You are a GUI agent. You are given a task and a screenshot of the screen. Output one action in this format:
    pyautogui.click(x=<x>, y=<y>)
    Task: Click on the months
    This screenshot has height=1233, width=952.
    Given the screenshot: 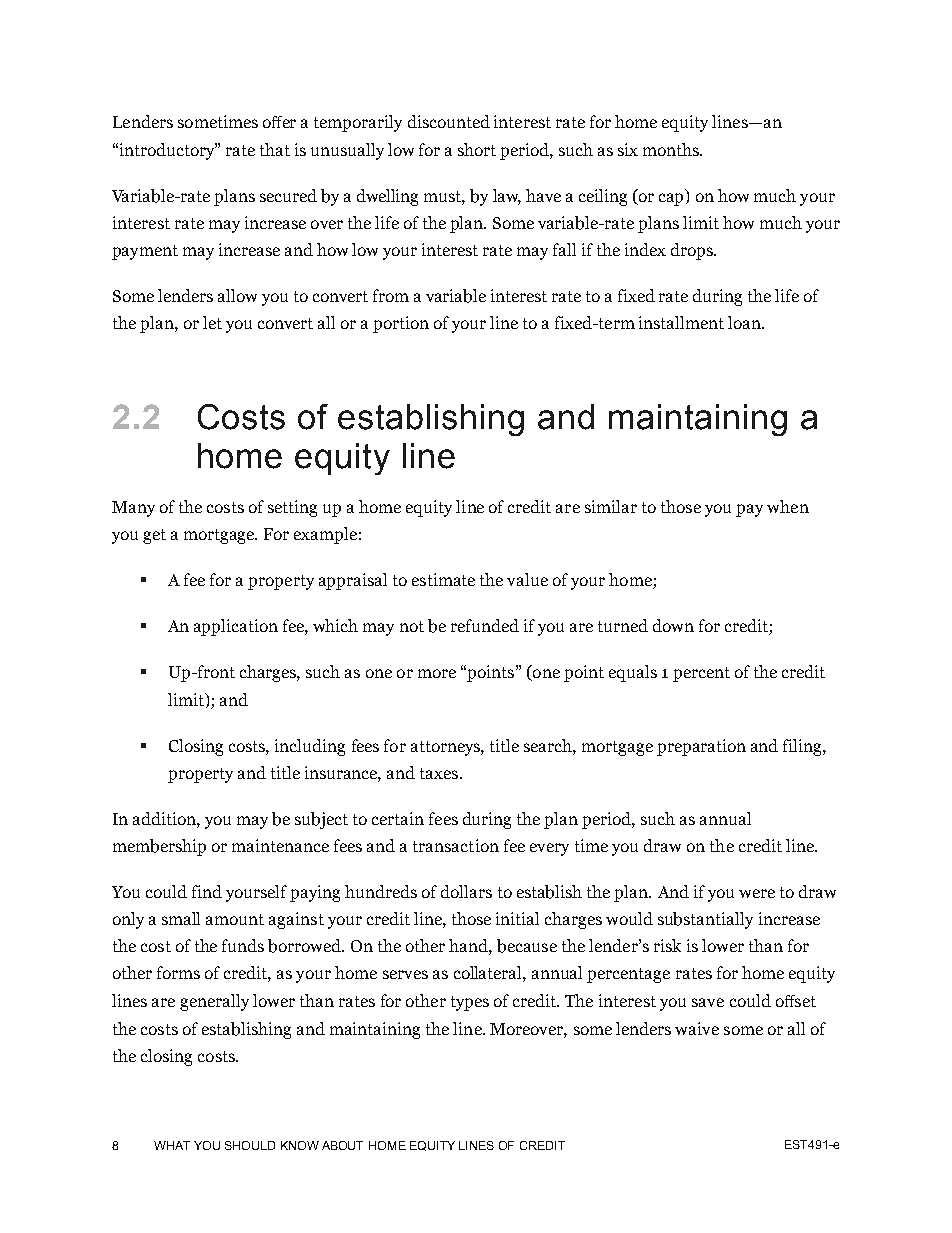 What is the action you would take?
    pyautogui.click(x=672, y=149)
